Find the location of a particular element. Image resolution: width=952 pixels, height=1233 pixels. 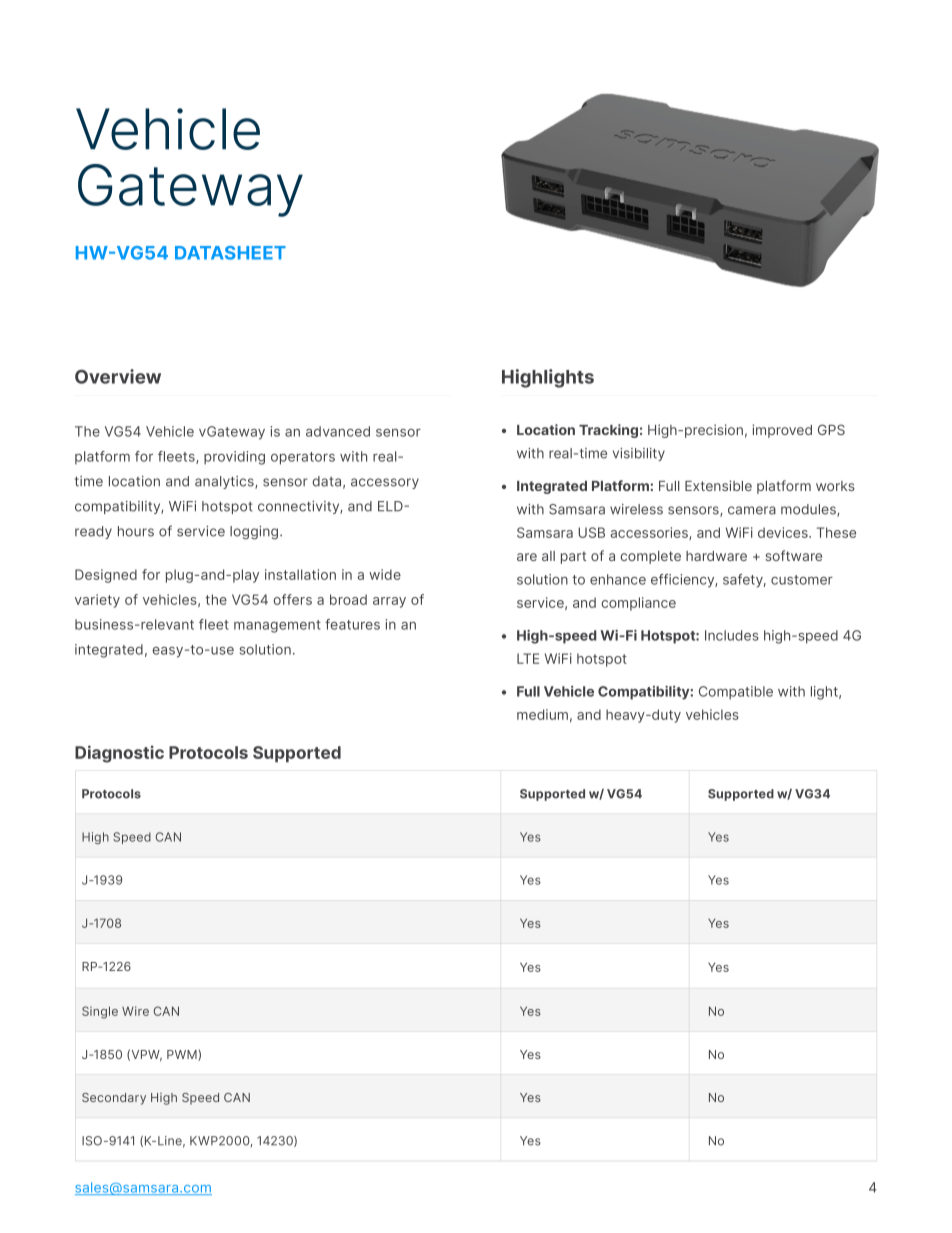

Compatible is located at coordinates (736, 693).
